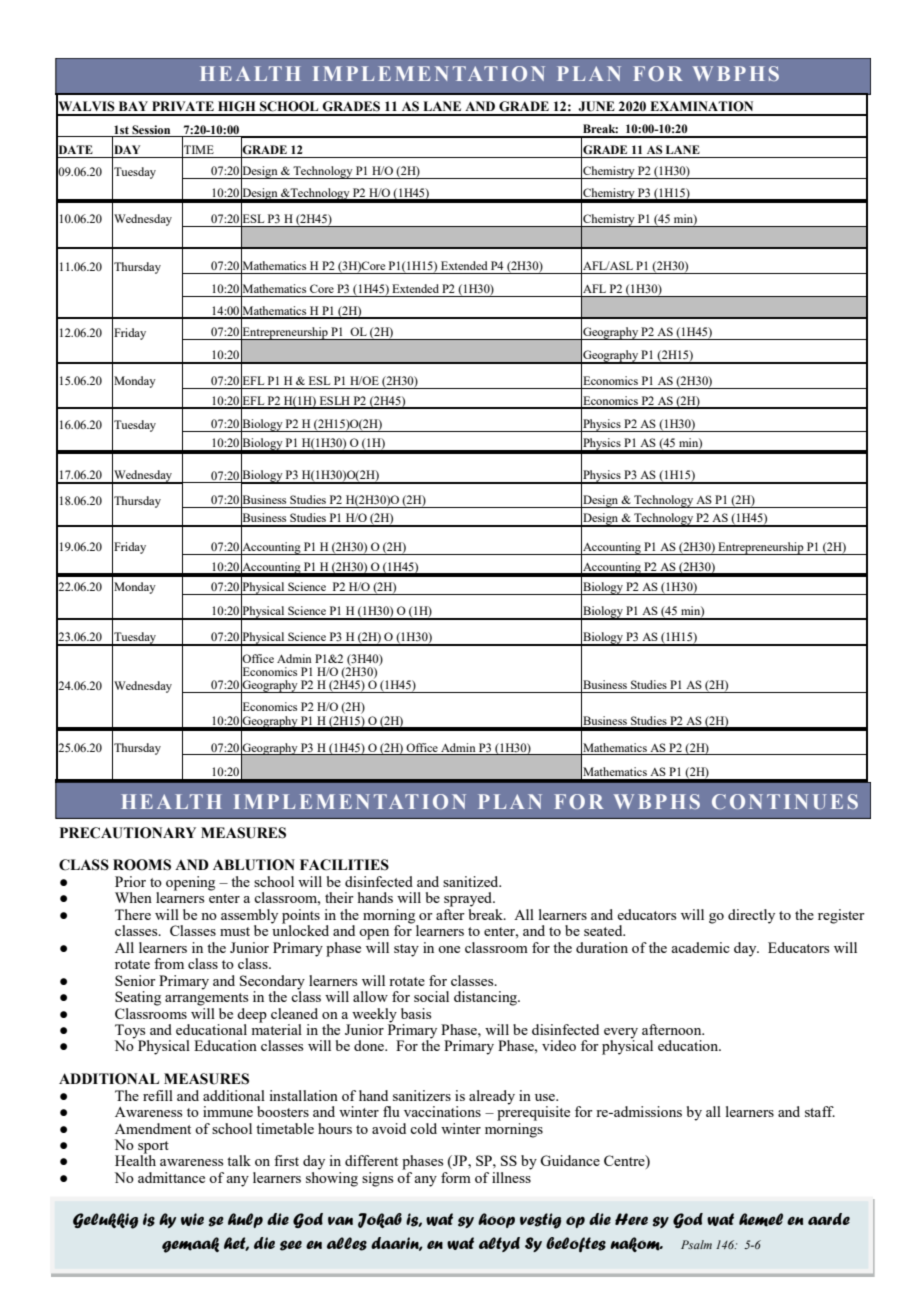  Describe the element at coordinates (151, 129) in the screenshot. I see `Session` at that location.
